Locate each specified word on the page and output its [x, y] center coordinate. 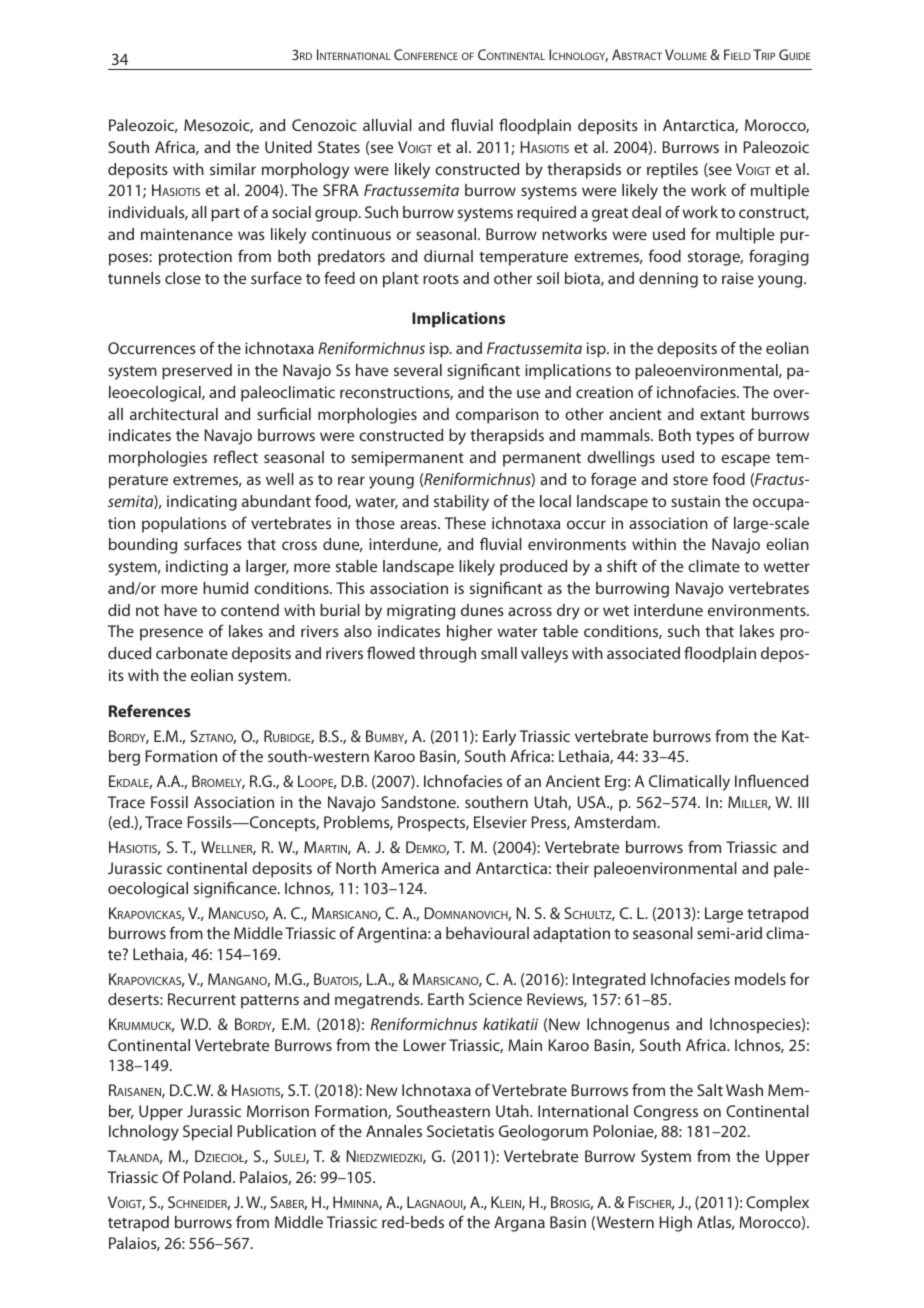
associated [643, 653]
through [447, 655]
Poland [207, 1177]
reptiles [672, 171]
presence [171, 634]
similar [233, 169]
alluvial [387, 125]
